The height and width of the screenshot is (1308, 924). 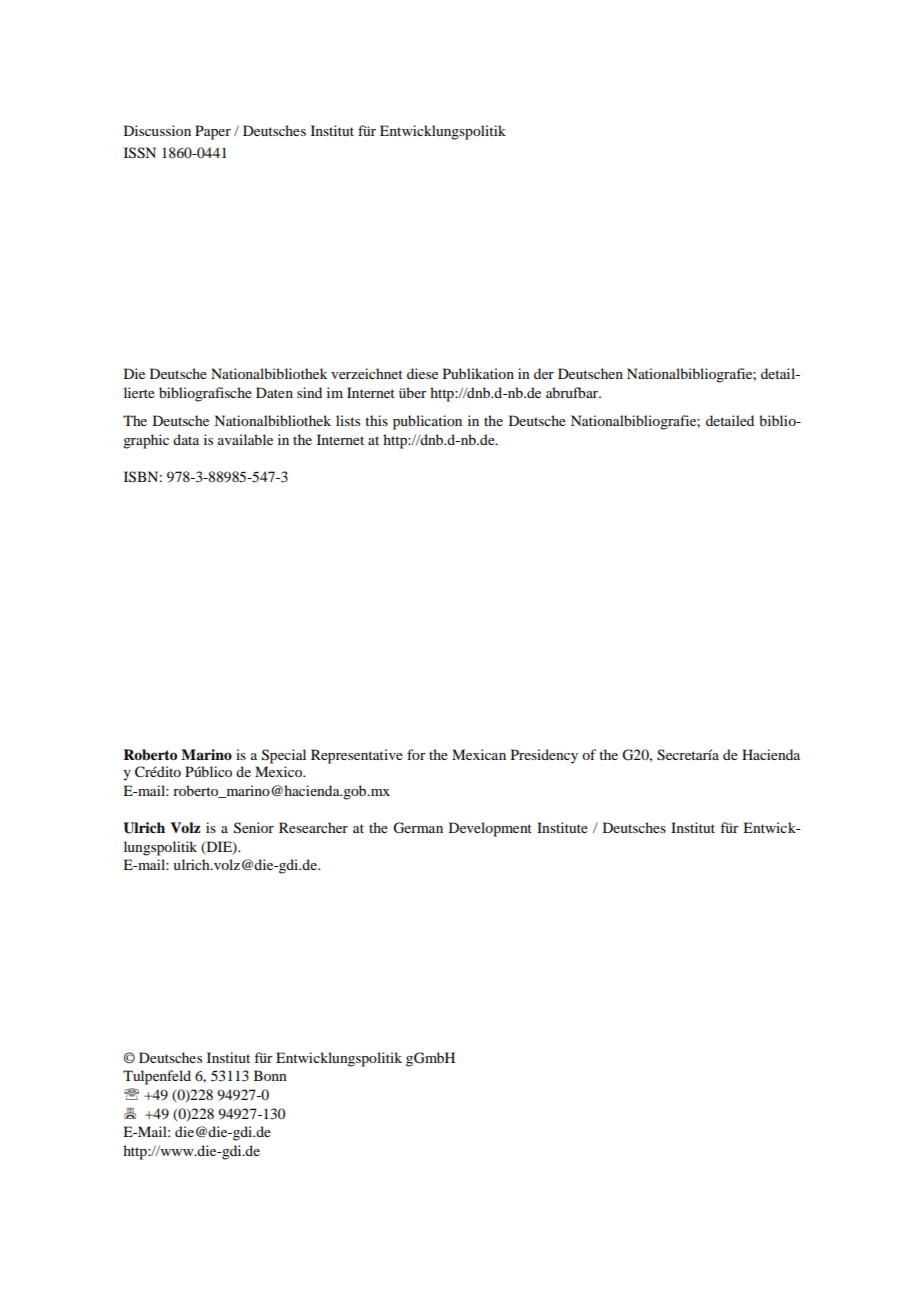 What do you see at coordinates (279, 771) in the screenshot?
I see `Mexico` at bounding box center [279, 771].
